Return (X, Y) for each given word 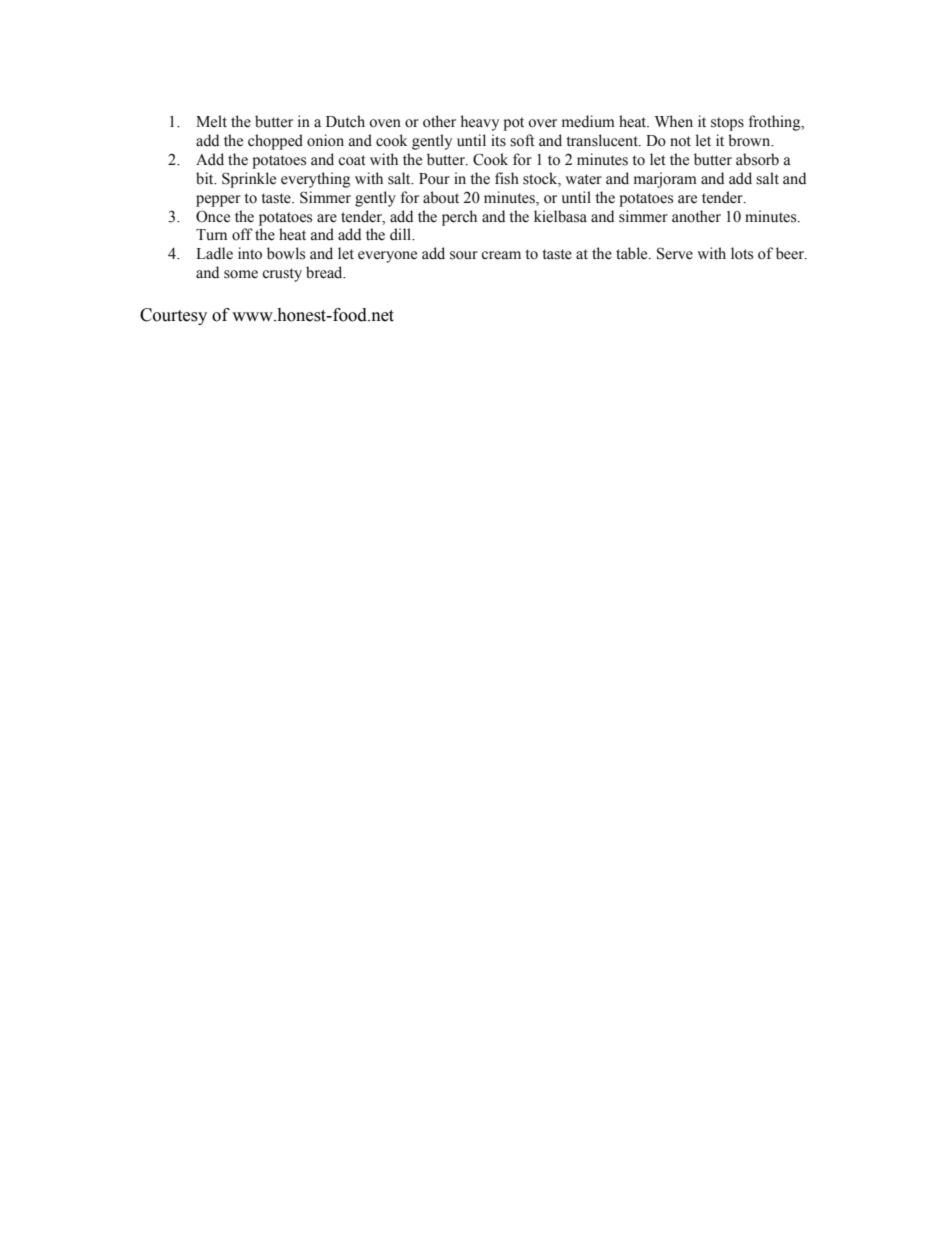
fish (507, 178)
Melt (211, 121)
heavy (480, 123)
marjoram (665, 180)
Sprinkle (249, 180)
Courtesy (173, 316)
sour (464, 255)
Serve (675, 253)
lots (742, 253)
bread (325, 272)
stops (727, 124)
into (250, 253)
